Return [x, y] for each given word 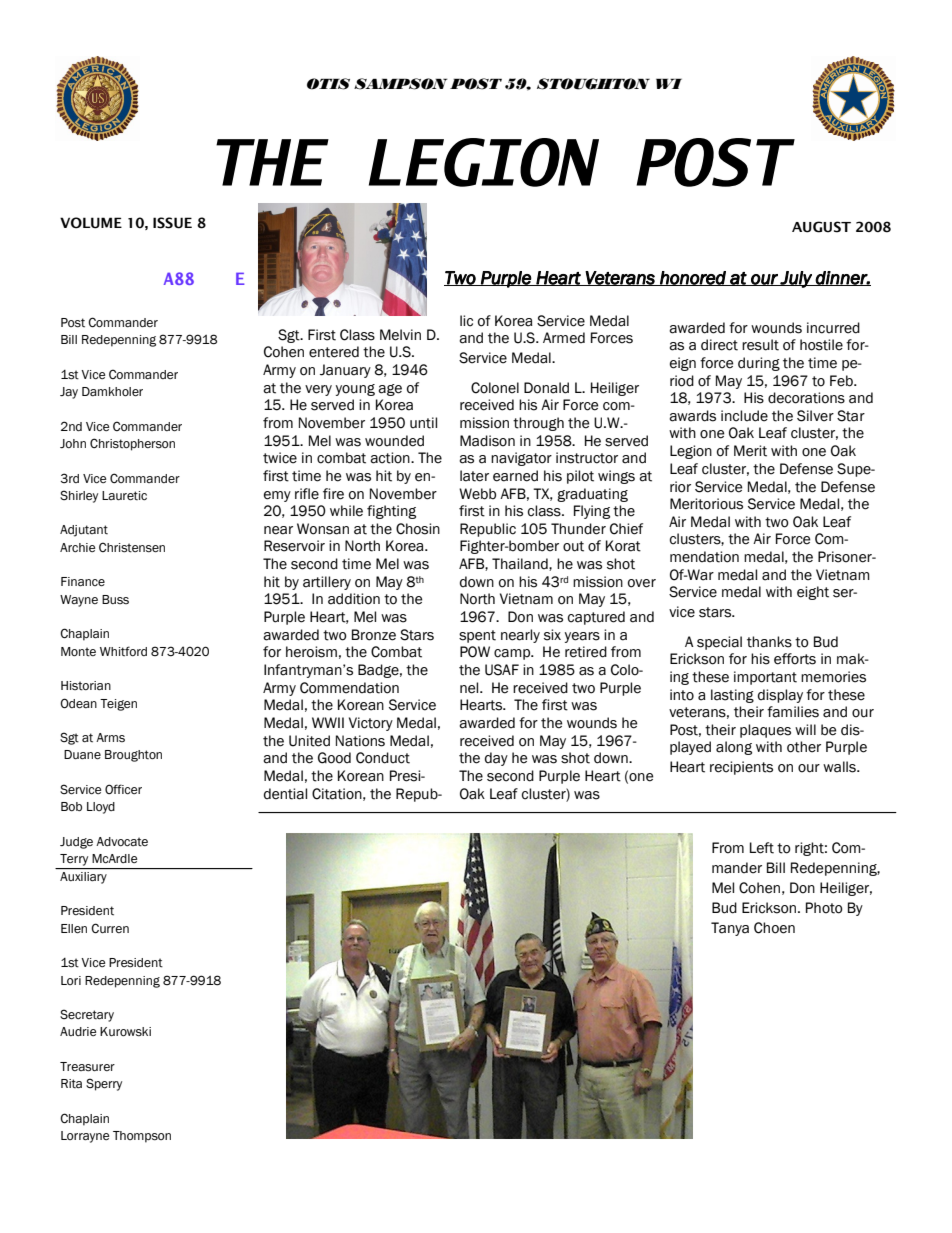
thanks [769, 642]
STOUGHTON [593, 84]
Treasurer [87, 1067]
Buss [115, 599]
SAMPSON [401, 84]
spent [477, 636]
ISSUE [172, 223]
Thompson [142, 1137]
